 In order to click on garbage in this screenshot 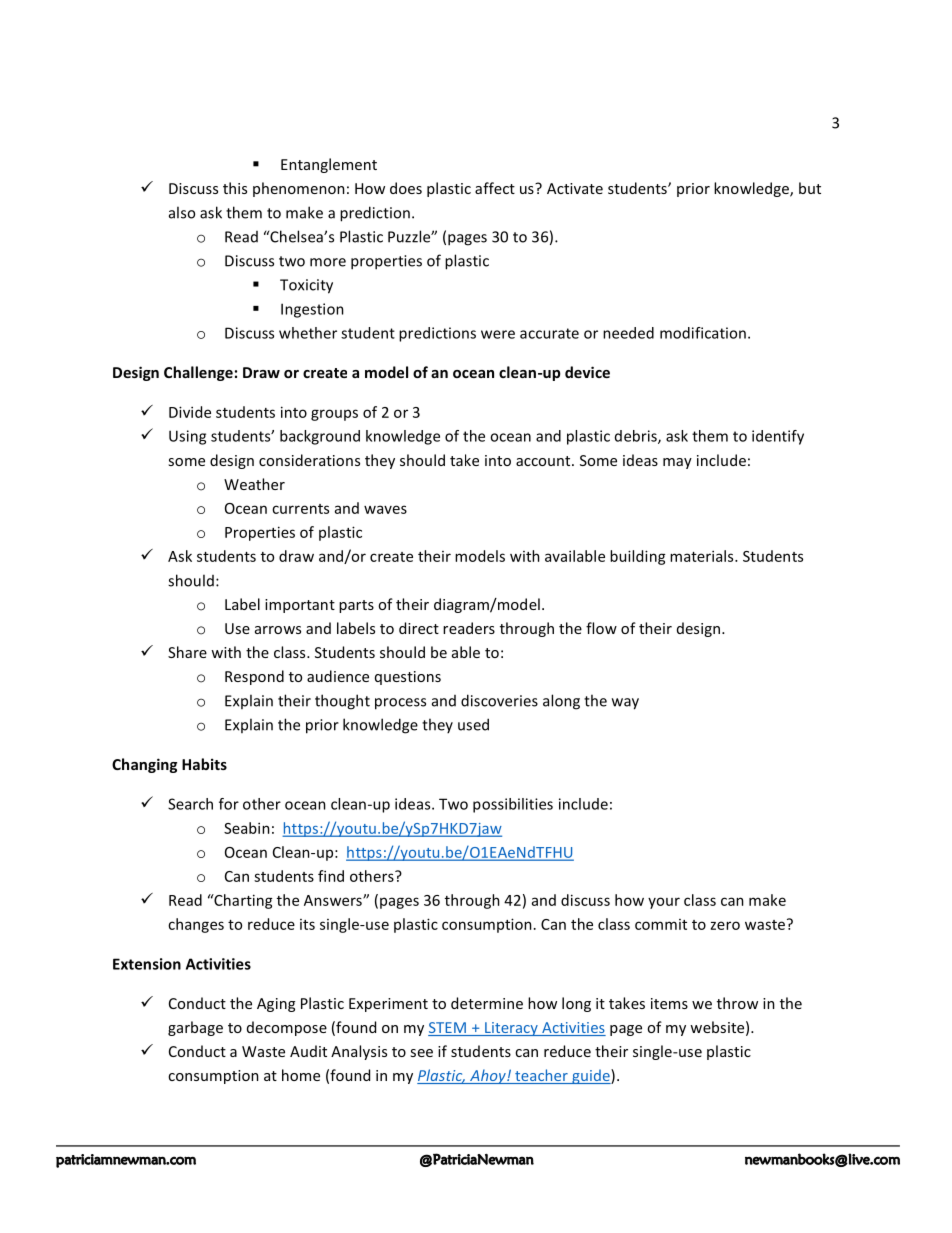, I will do `click(195, 1028)`.
